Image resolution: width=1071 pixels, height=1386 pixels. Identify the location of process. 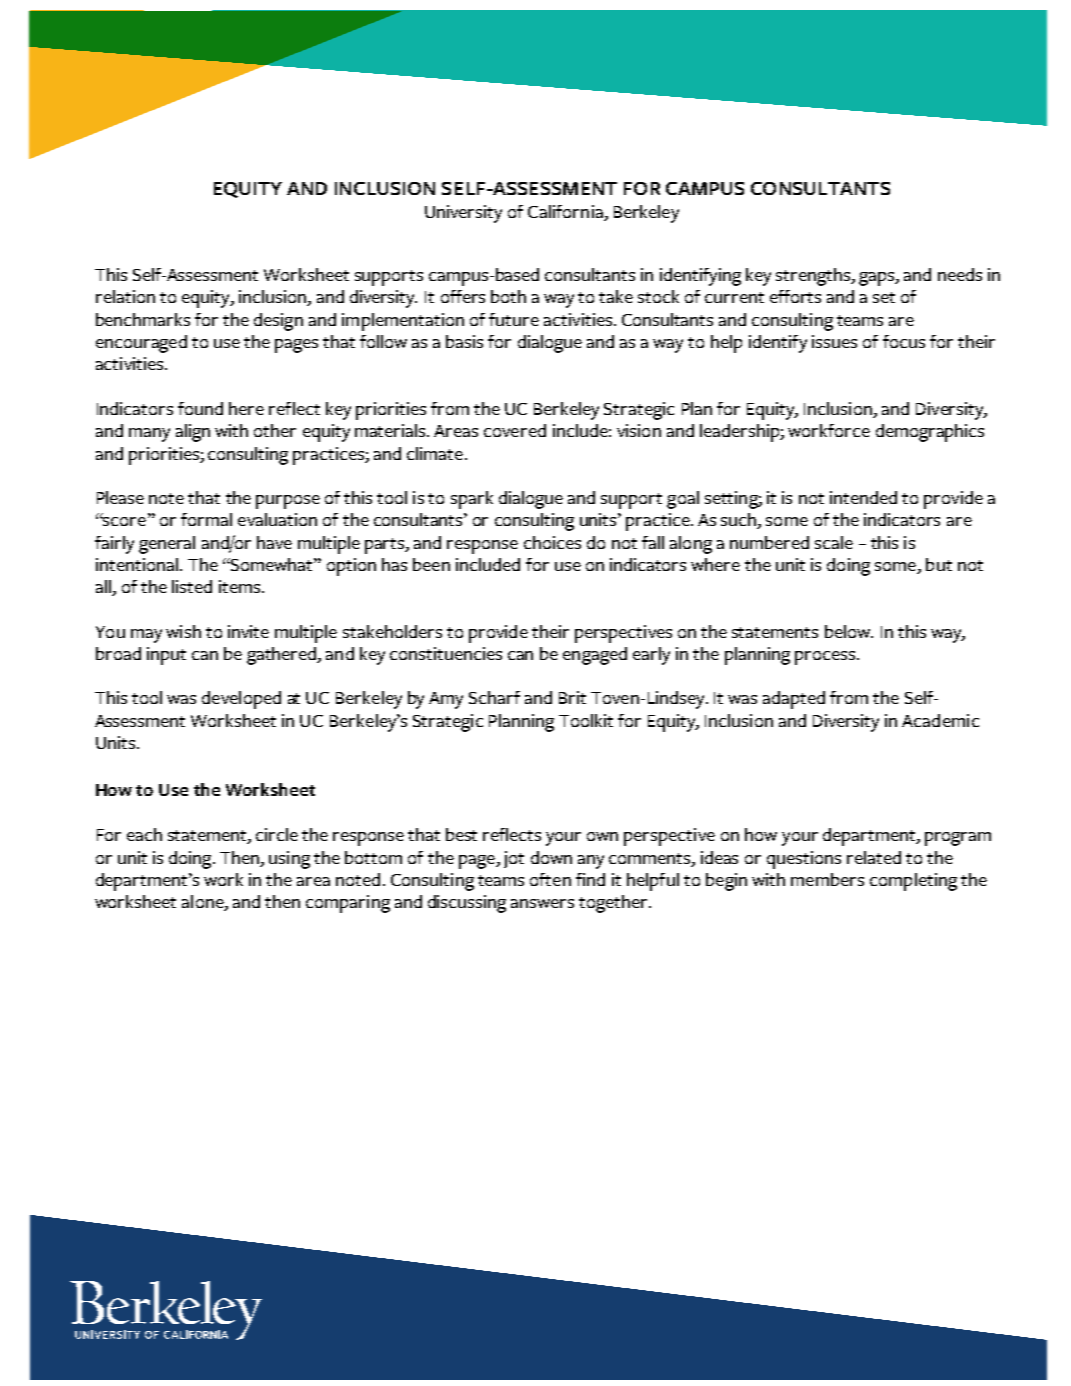
(825, 658).
